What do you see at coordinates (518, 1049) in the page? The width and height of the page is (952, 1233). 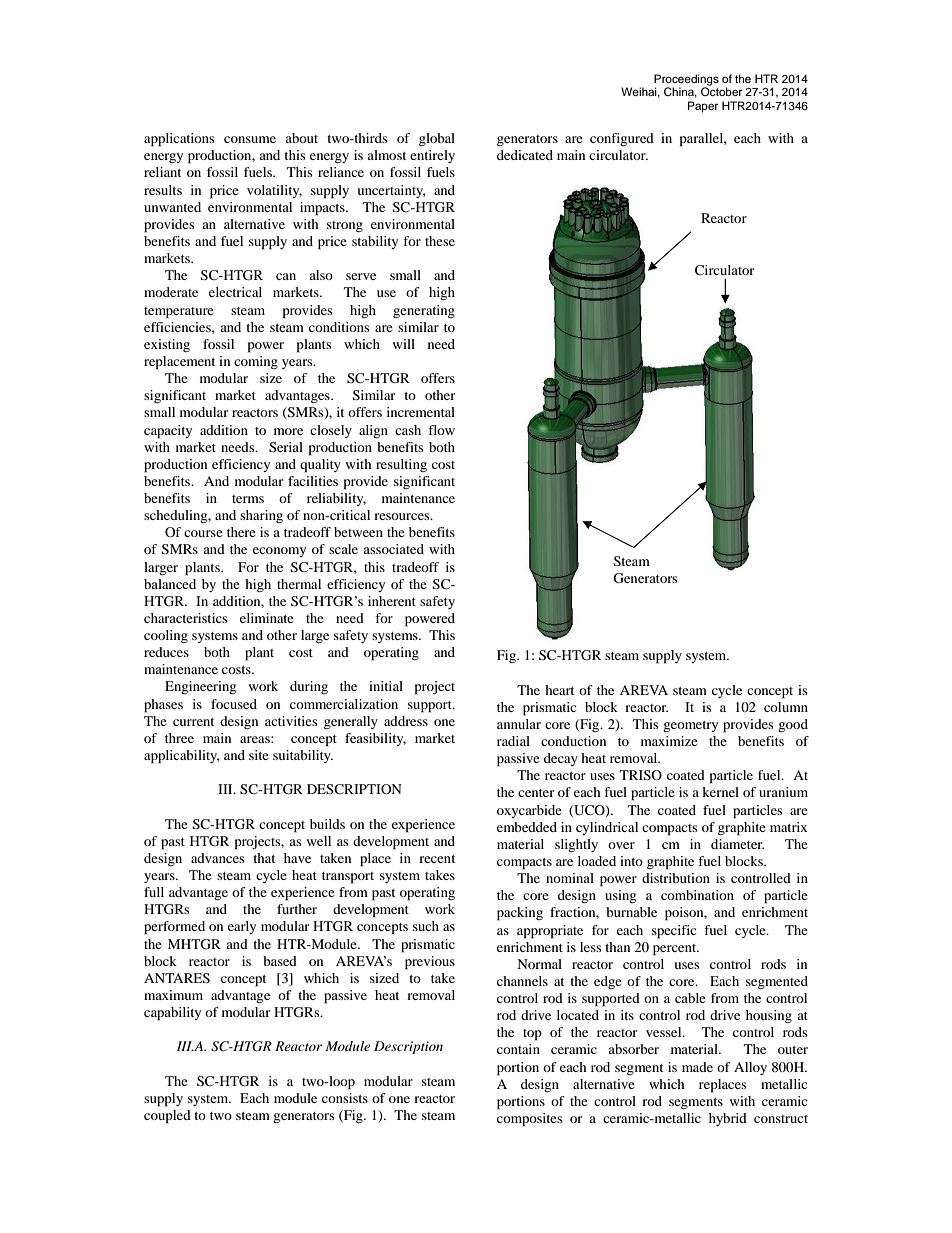 I see `contain` at bounding box center [518, 1049].
